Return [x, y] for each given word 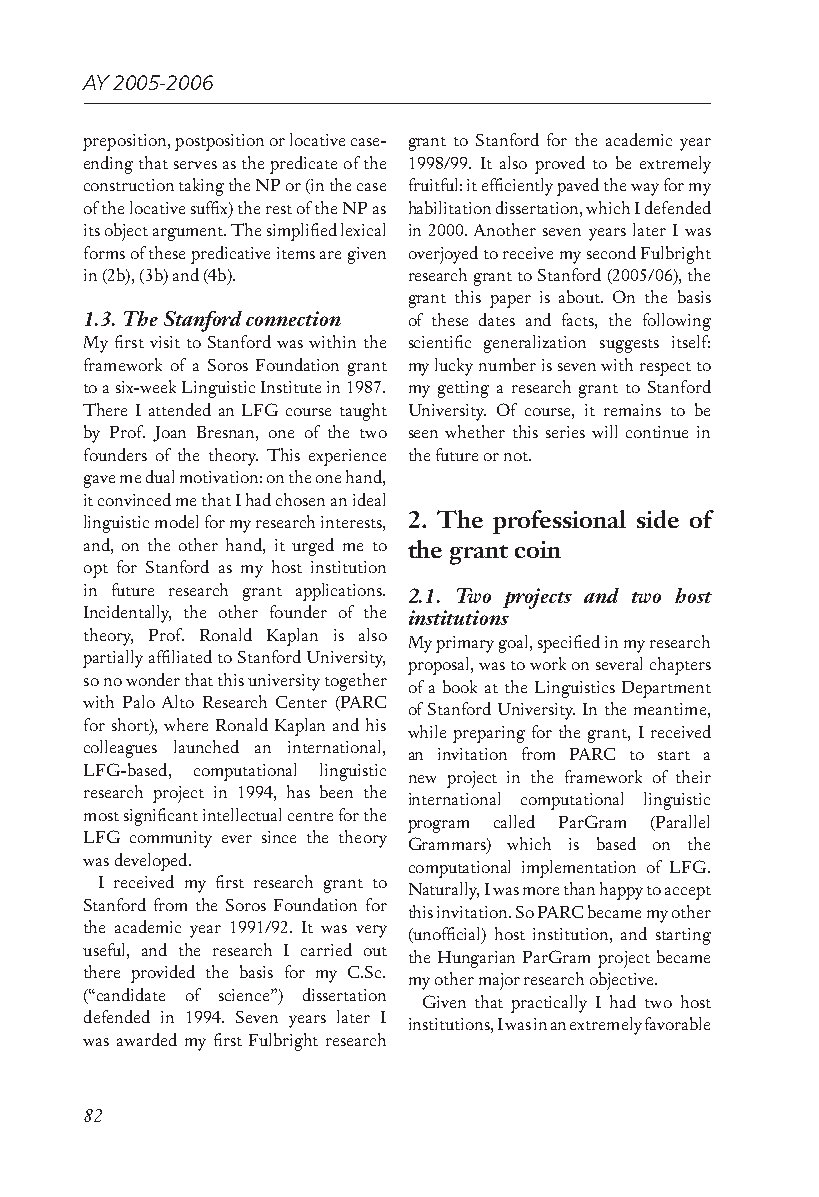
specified [569, 644]
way [645, 189]
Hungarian [476, 959]
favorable [677, 1023]
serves [195, 165]
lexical [363, 229]
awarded [147, 1039]
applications [340, 592]
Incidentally [127, 614]
